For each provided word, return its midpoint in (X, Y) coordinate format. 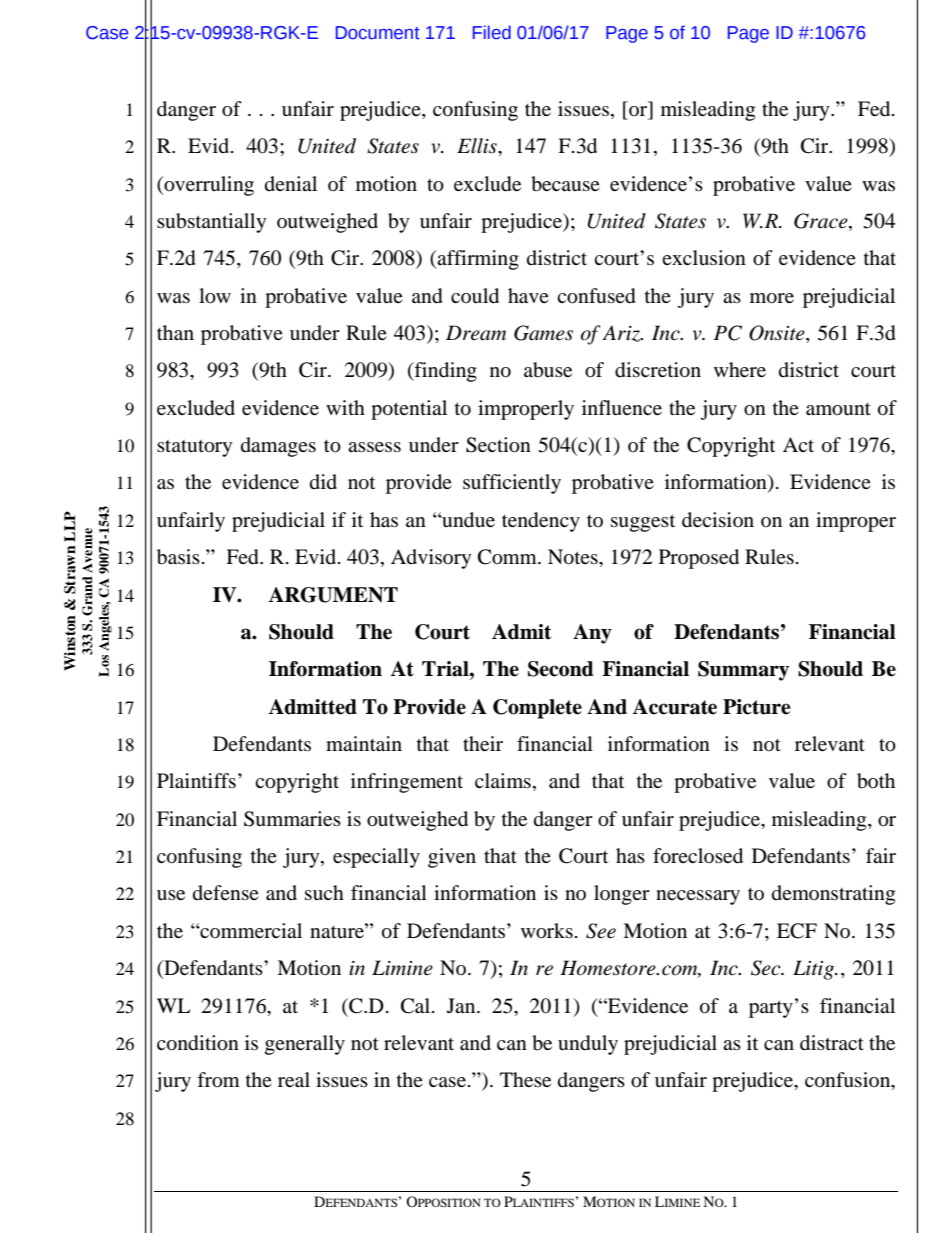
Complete (537, 709)
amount (838, 409)
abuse (548, 370)
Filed (492, 32)
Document (378, 33)
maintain (364, 743)
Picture (756, 707)
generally (305, 1045)
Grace (822, 222)
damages (278, 447)
